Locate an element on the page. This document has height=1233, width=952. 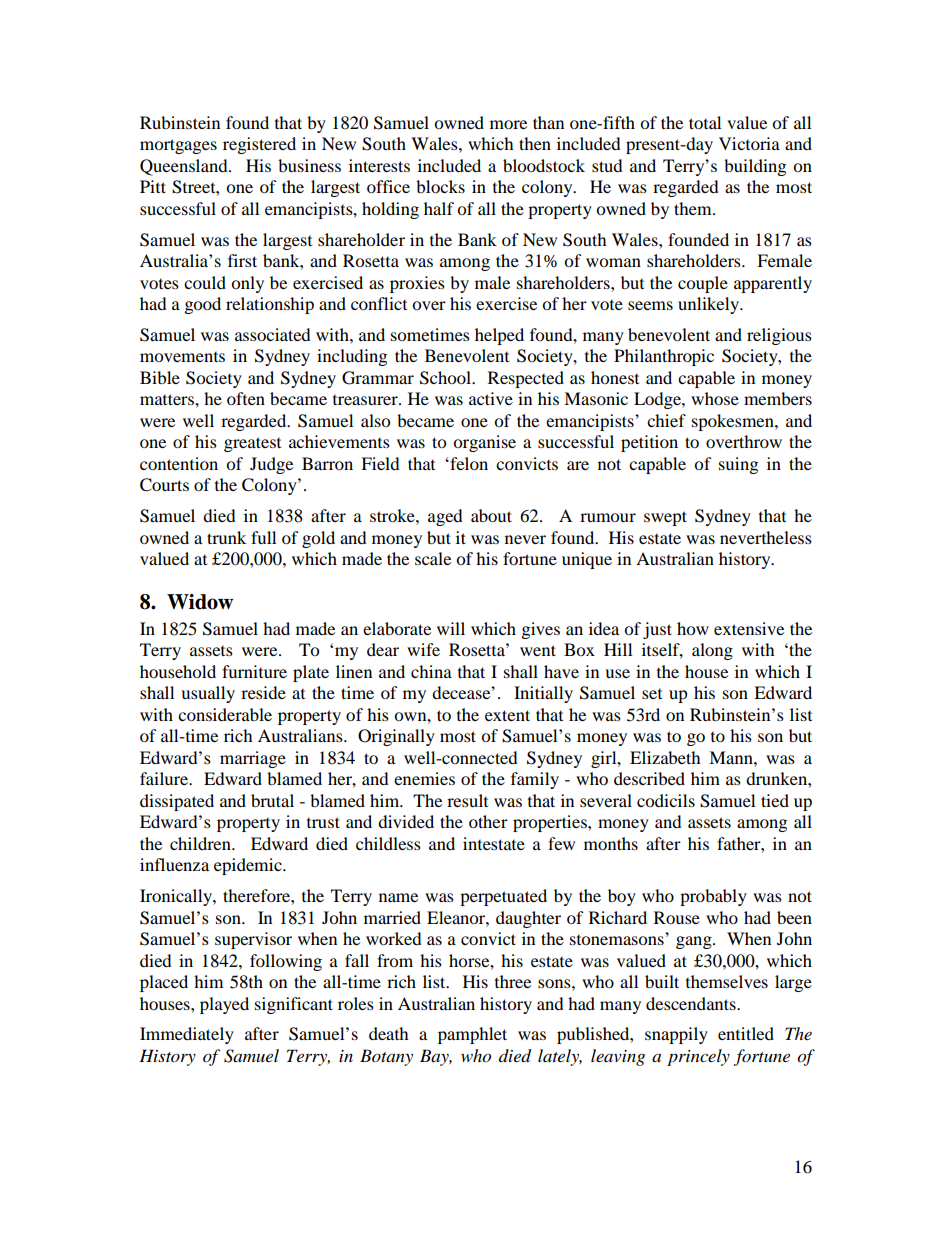
codicils is located at coordinates (666, 800).
